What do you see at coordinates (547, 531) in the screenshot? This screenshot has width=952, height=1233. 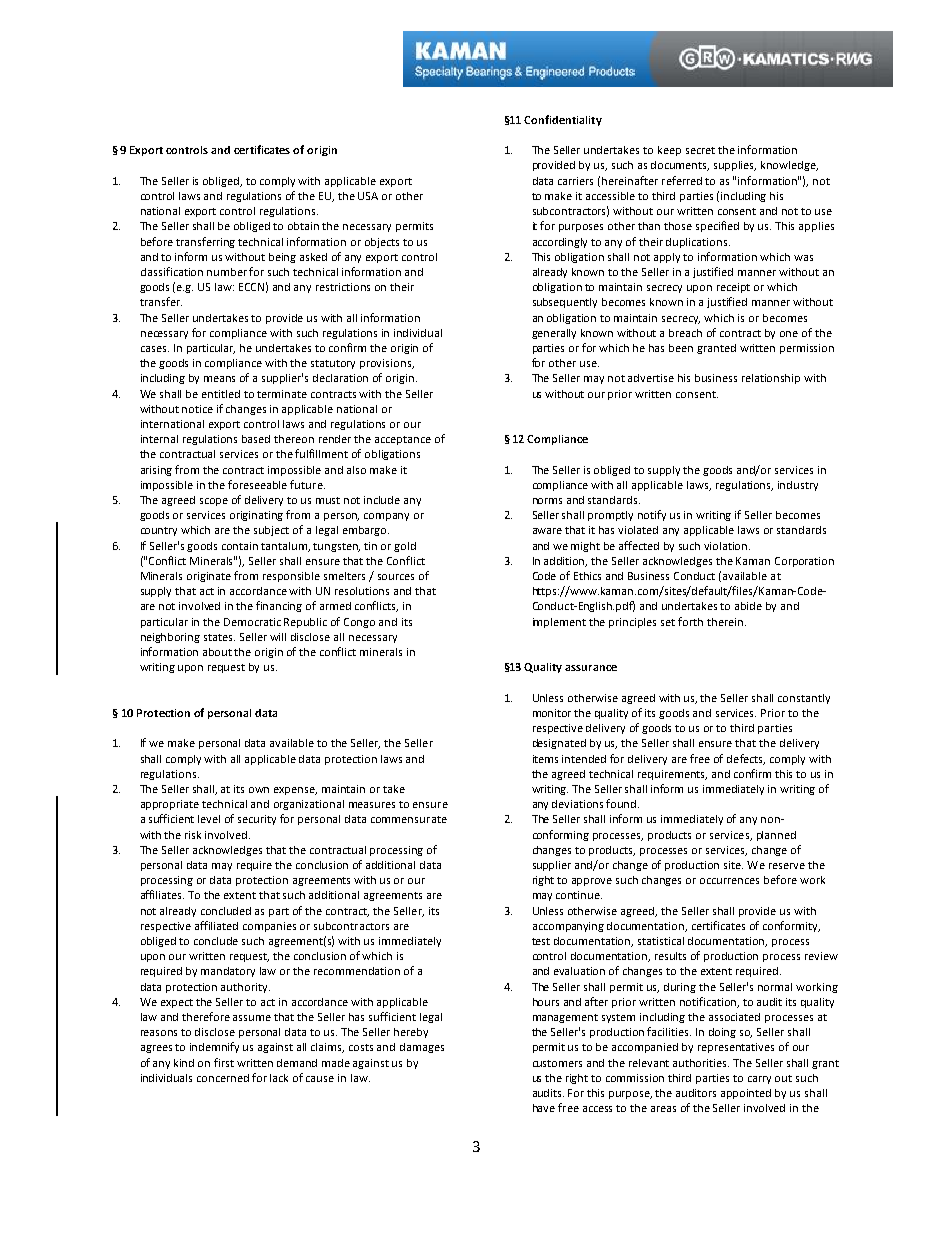 I see `aware` at bounding box center [547, 531].
